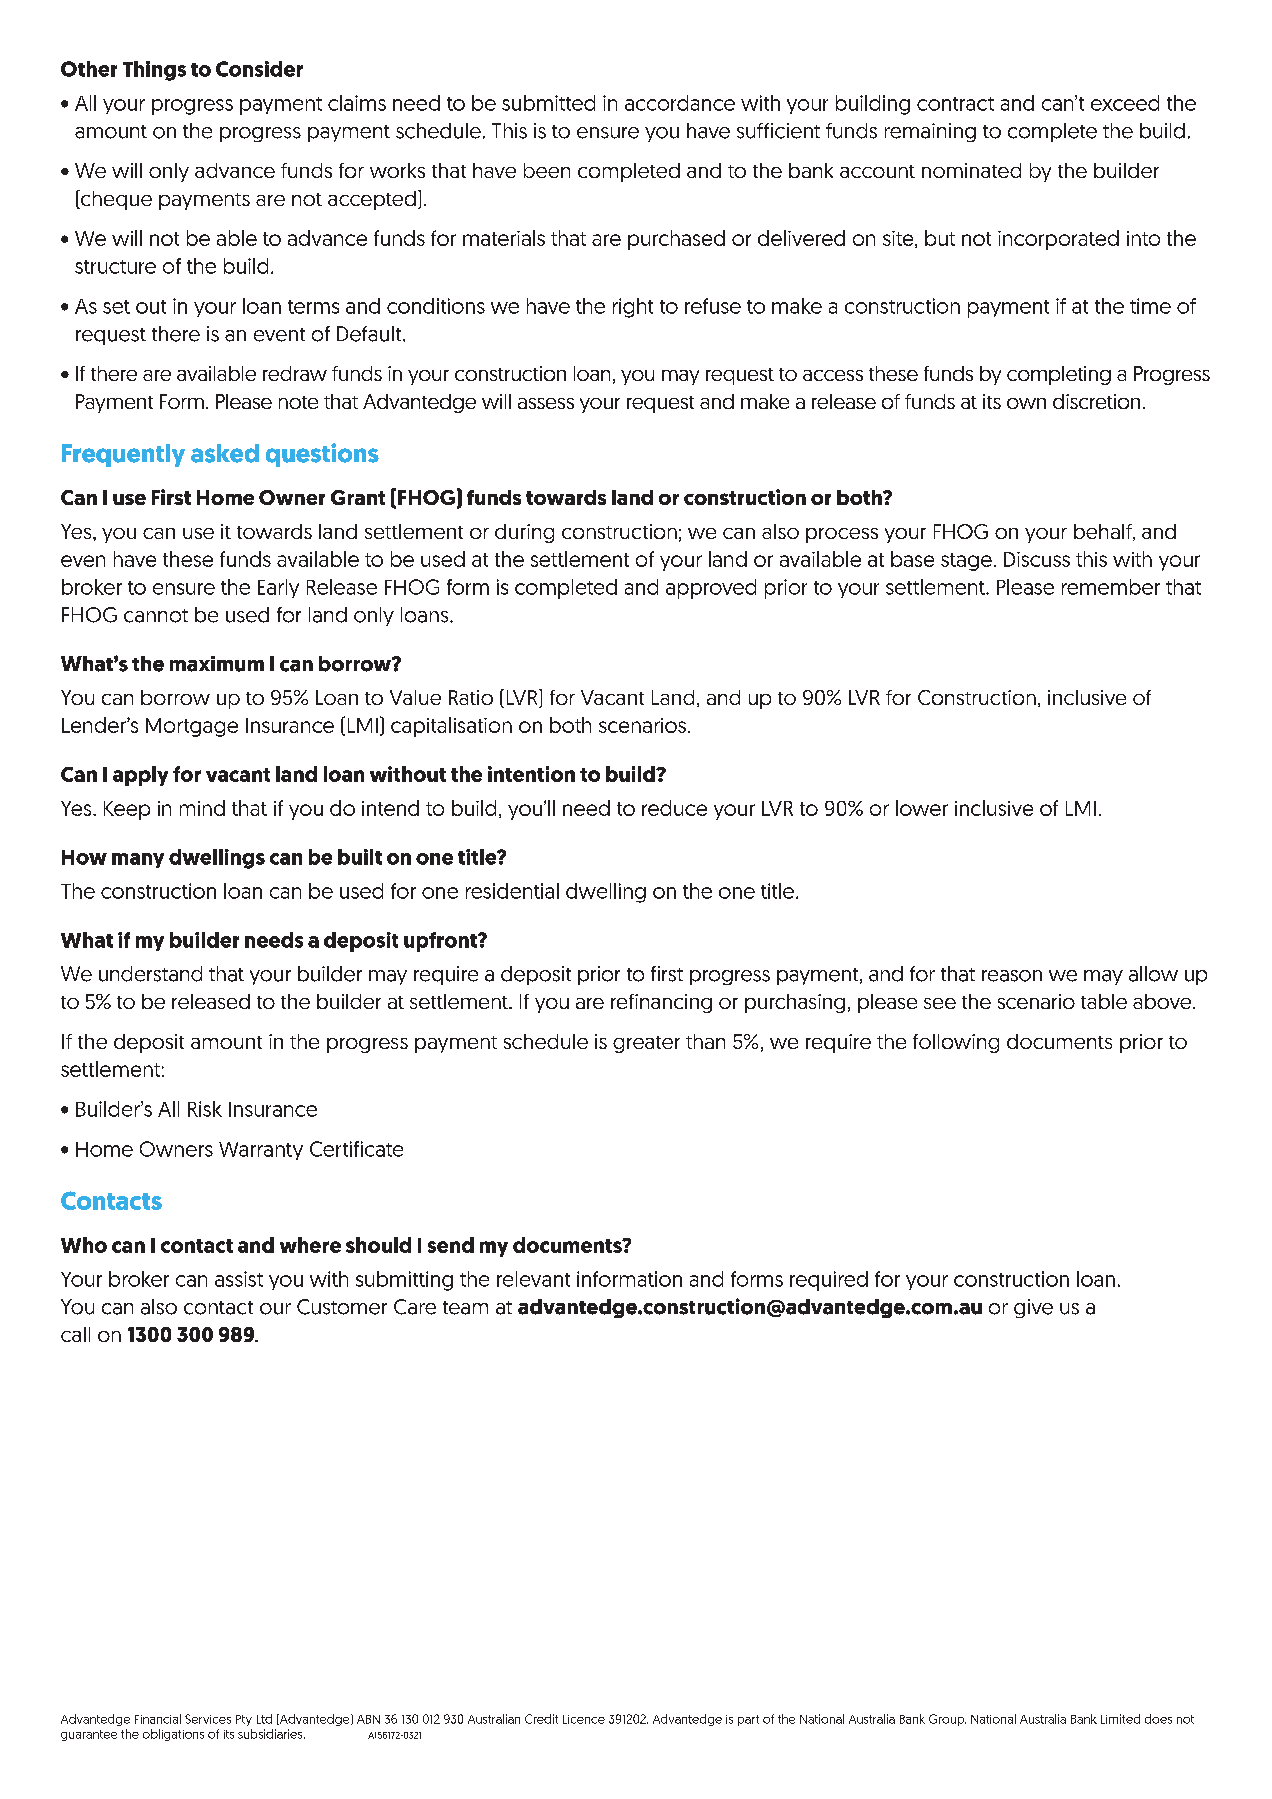 This screenshot has width=1272, height=1799. Describe the element at coordinates (154, 71) in the screenshot. I see `Things` at that location.
